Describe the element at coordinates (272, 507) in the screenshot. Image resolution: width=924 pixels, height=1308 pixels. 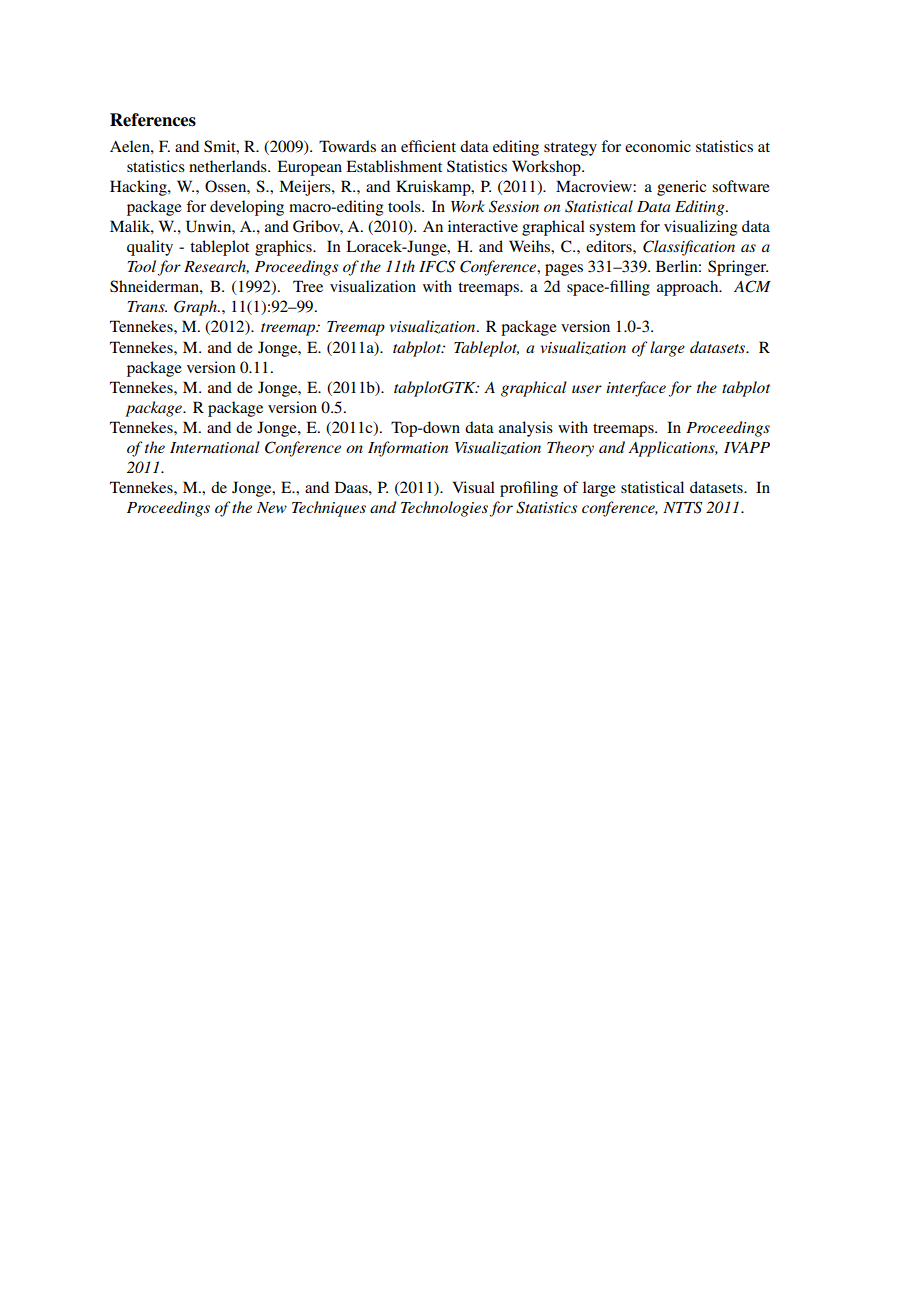
I see `New` at that location.
